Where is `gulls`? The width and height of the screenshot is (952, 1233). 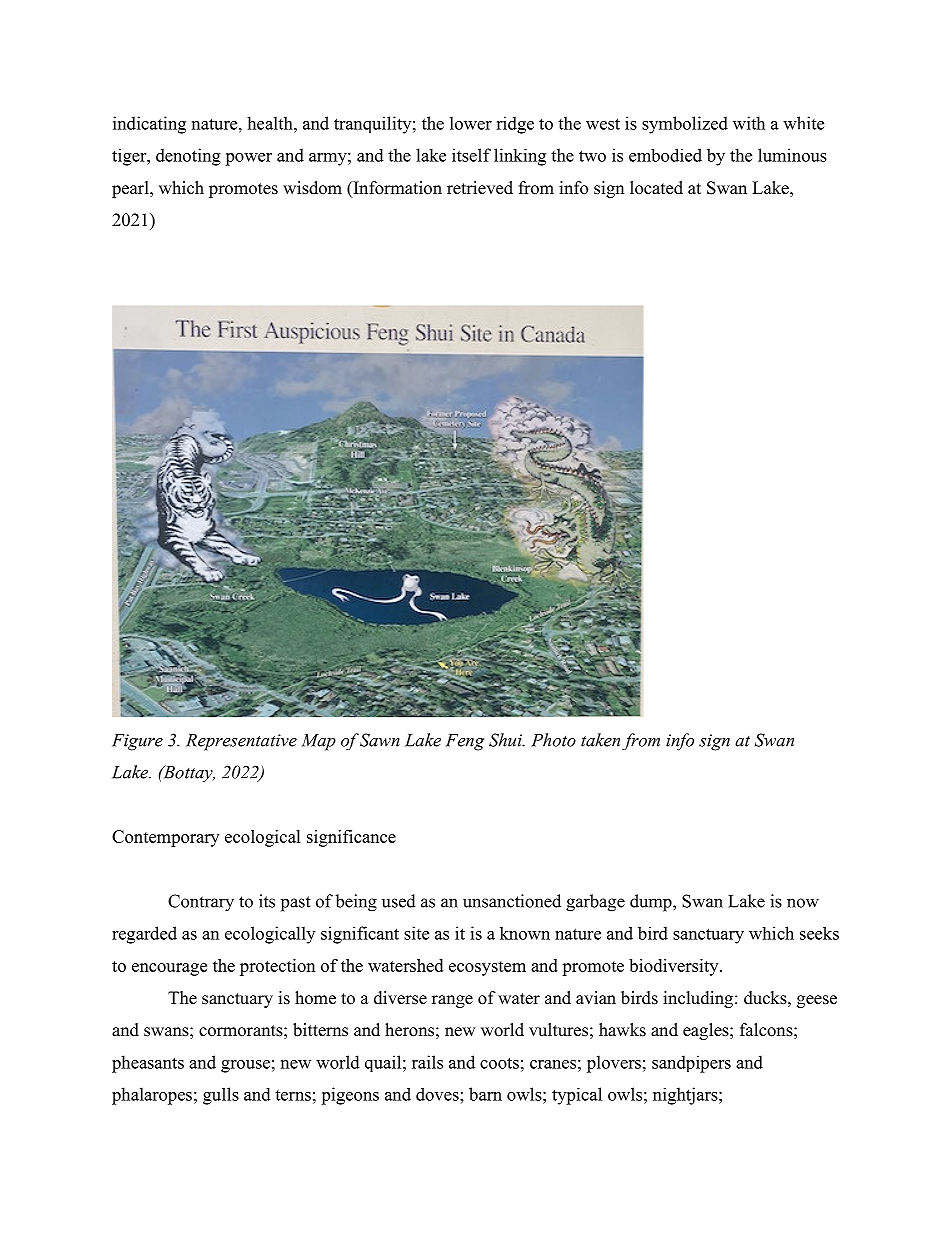
gulls is located at coordinates (221, 1096).
